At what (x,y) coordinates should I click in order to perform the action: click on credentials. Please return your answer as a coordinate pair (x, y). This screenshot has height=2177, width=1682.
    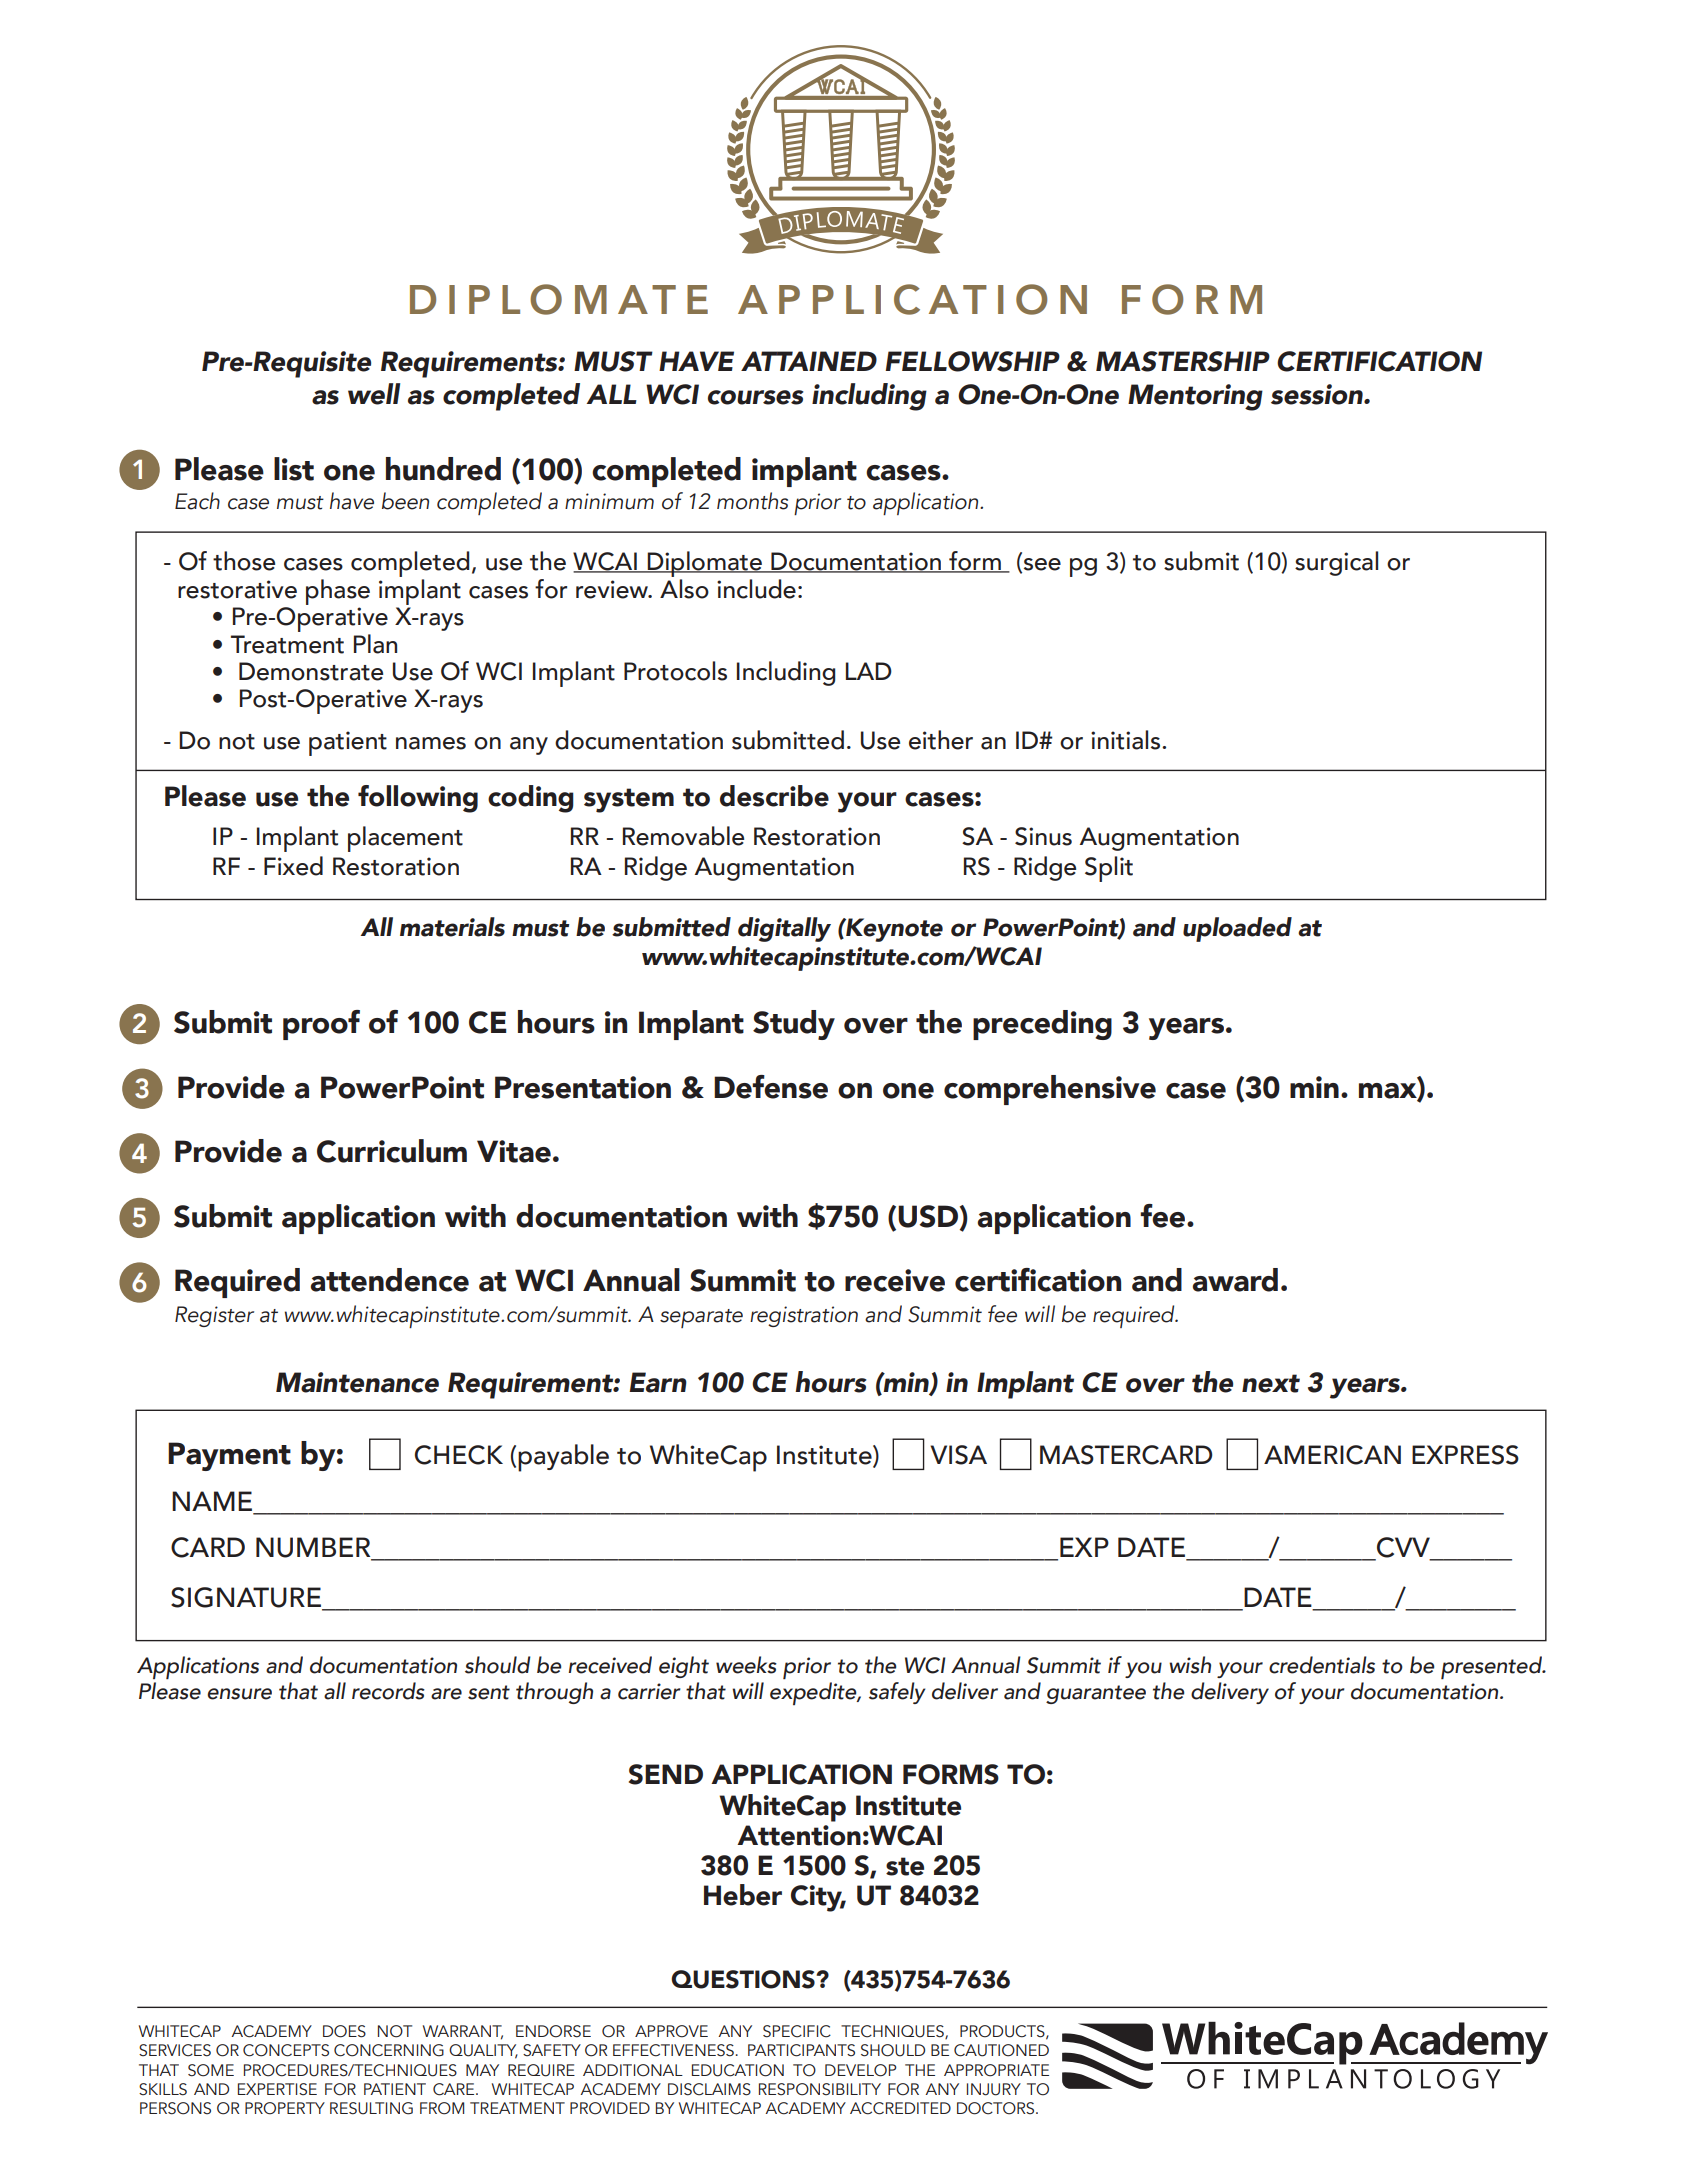
    Looking at the image, I should click on (1322, 1665).
